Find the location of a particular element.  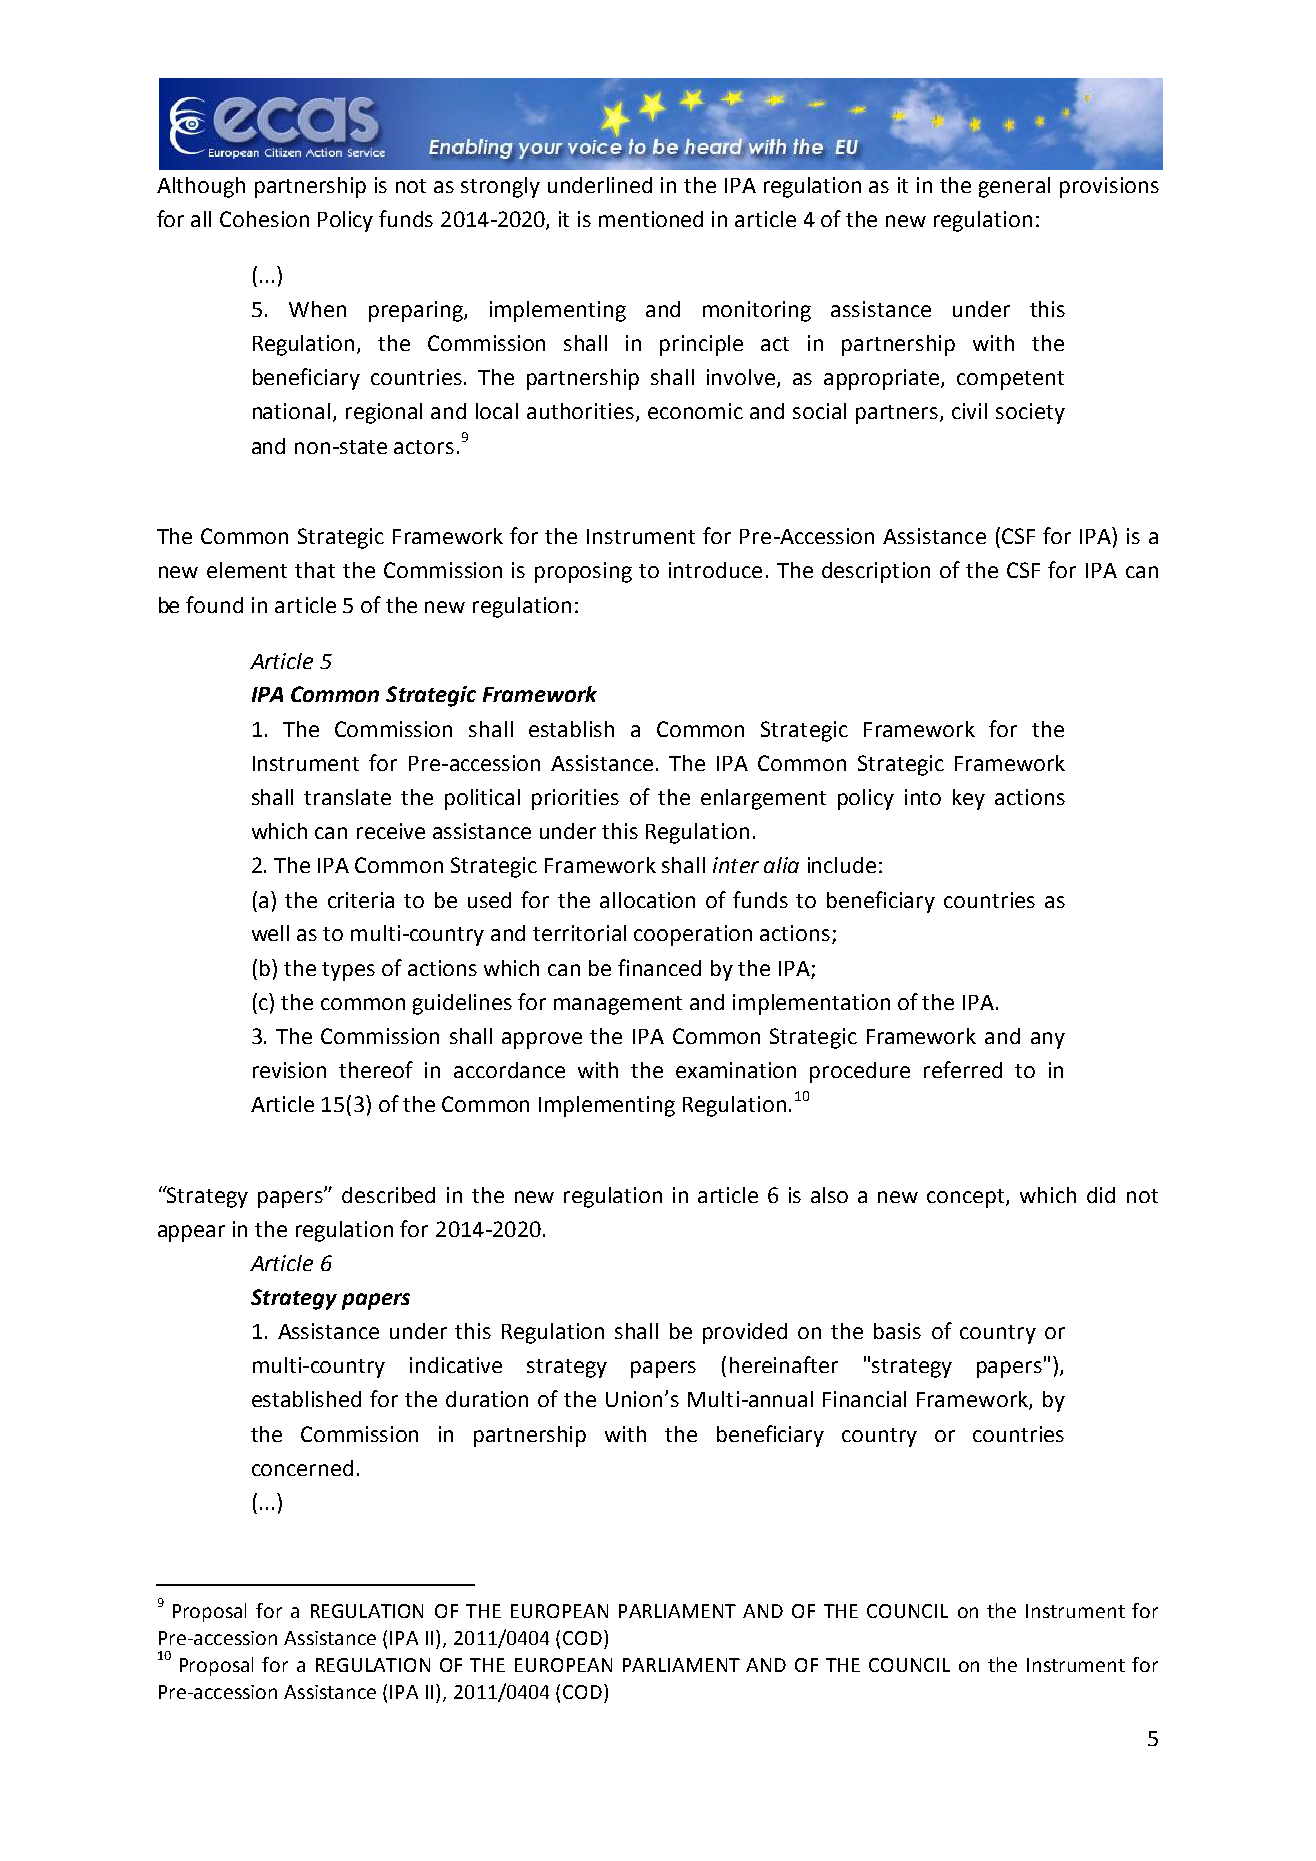

hereinafter is located at coordinates (784, 1364).
